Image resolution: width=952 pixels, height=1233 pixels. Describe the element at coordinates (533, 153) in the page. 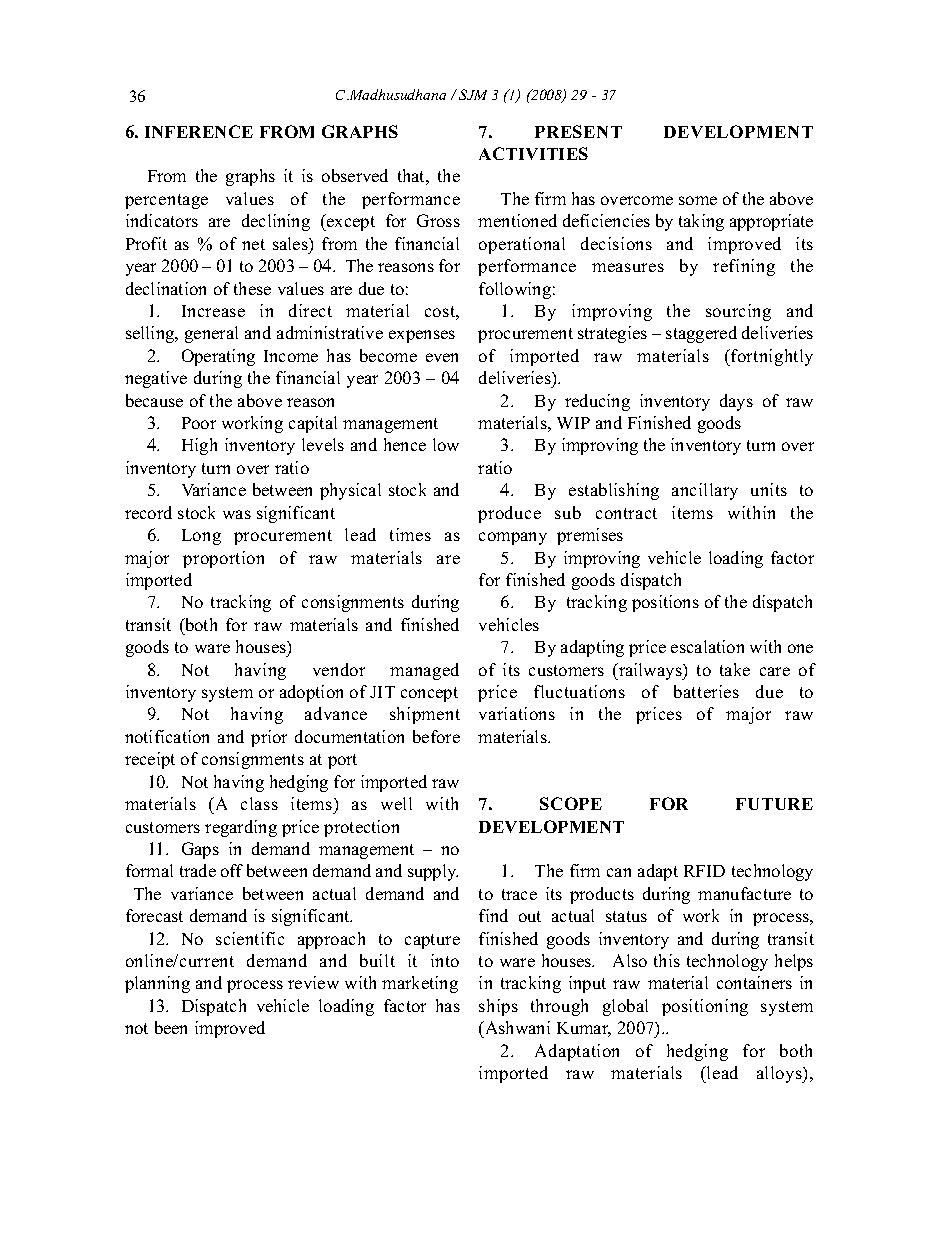

I see `ACTIVITIES` at that location.
